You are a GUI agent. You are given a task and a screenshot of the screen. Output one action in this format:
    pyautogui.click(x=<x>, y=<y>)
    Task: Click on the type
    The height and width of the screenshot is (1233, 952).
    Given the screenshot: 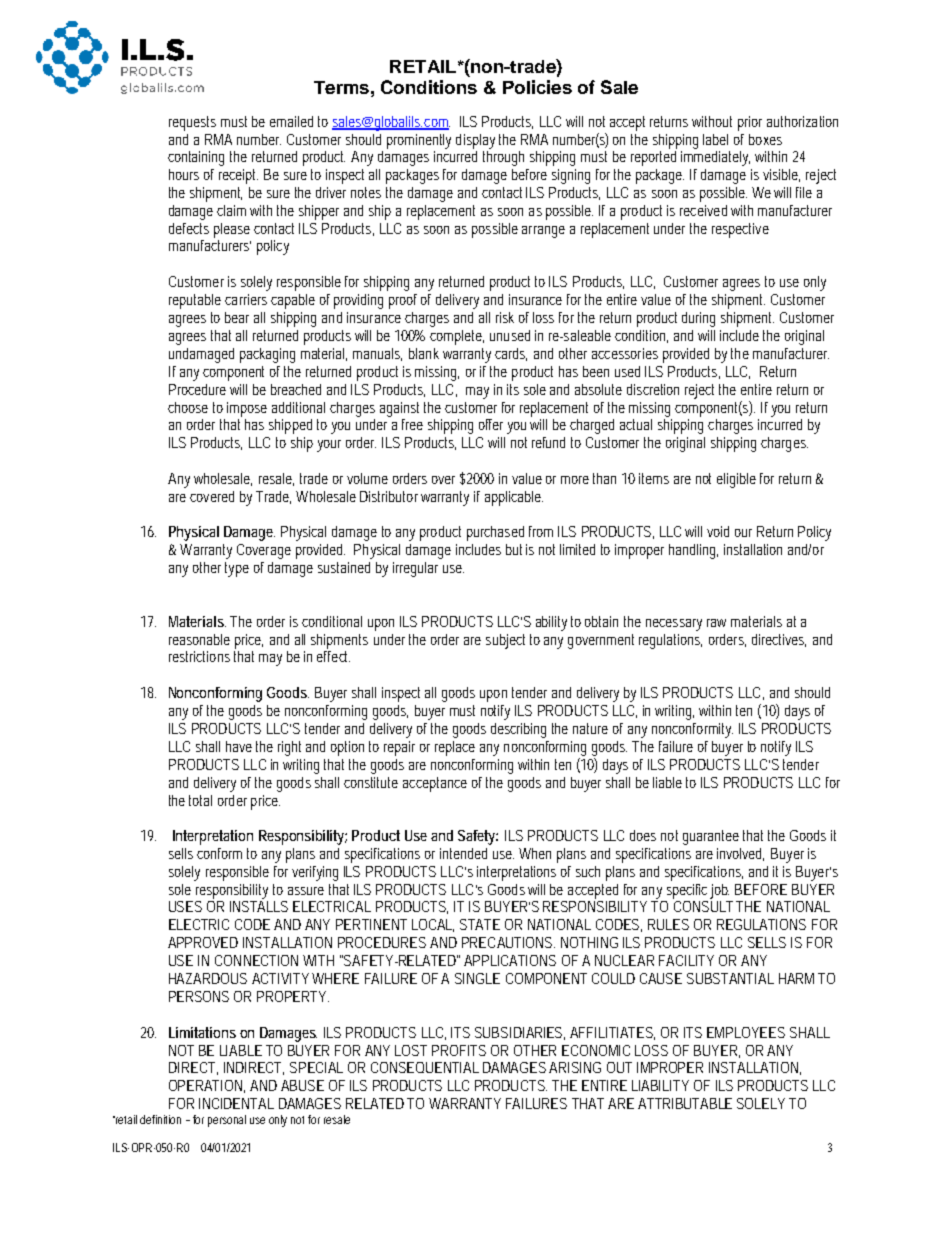 What is the action you would take?
    pyautogui.click(x=237, y=569)
